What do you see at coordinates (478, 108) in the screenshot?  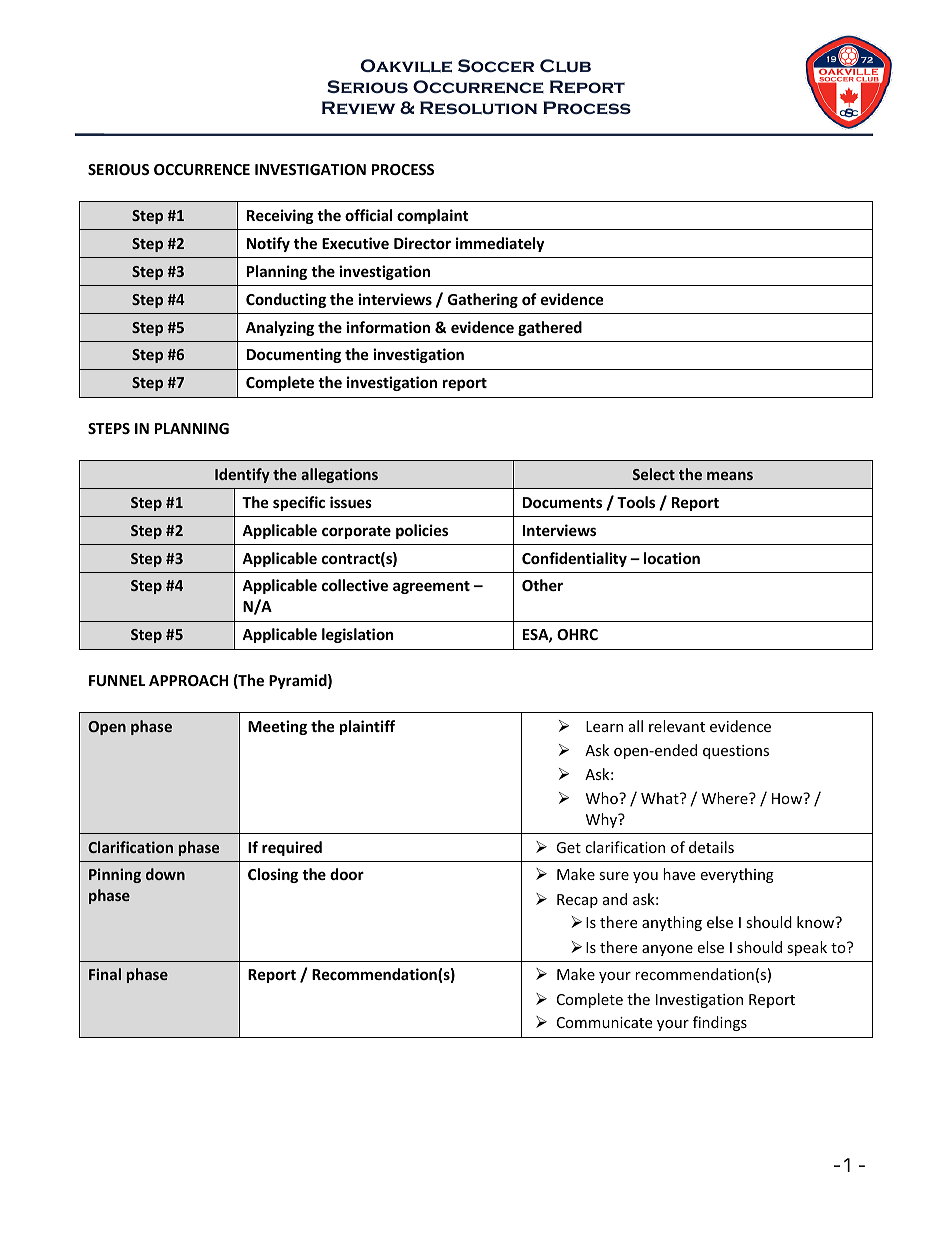 I see `Resolution` at bounding box center [478, 108].
